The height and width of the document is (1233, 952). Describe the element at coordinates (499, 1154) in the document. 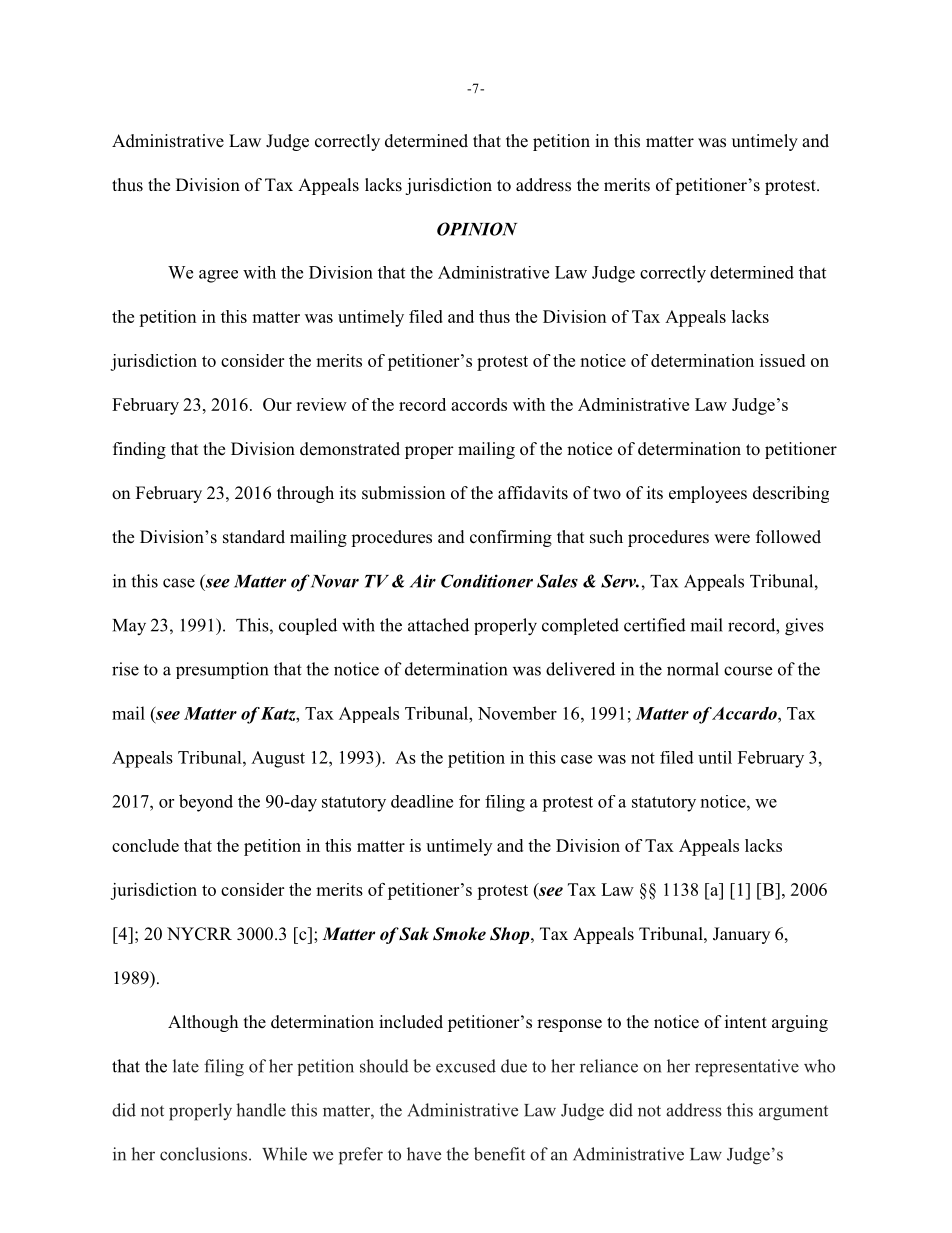

I see `benefit` at that location.
